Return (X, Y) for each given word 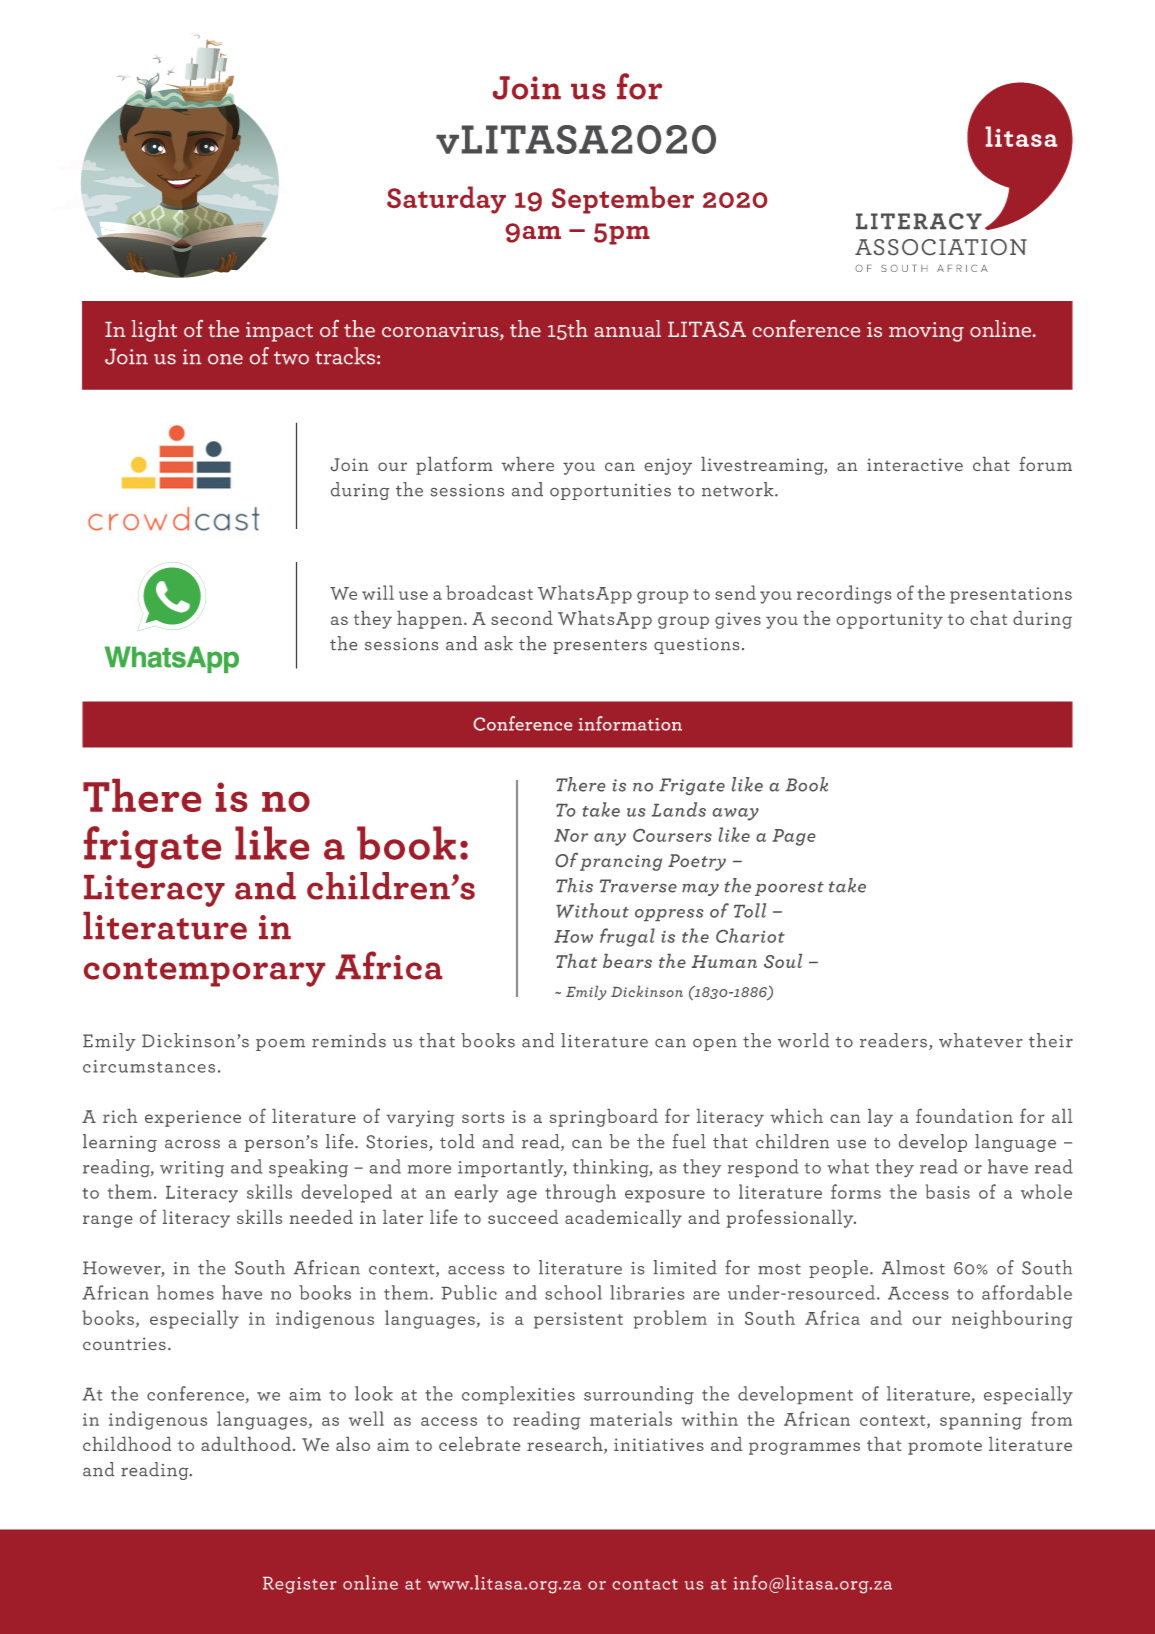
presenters (600, 646)
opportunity (890, 620)
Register (300, 1585)
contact (645, 1584)
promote (945, 1447)
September (623, 200)
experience (193, 1118)
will (378, 592)
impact (279, 332)
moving (926, 332)
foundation (964, 1115)
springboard (604, 1118)
